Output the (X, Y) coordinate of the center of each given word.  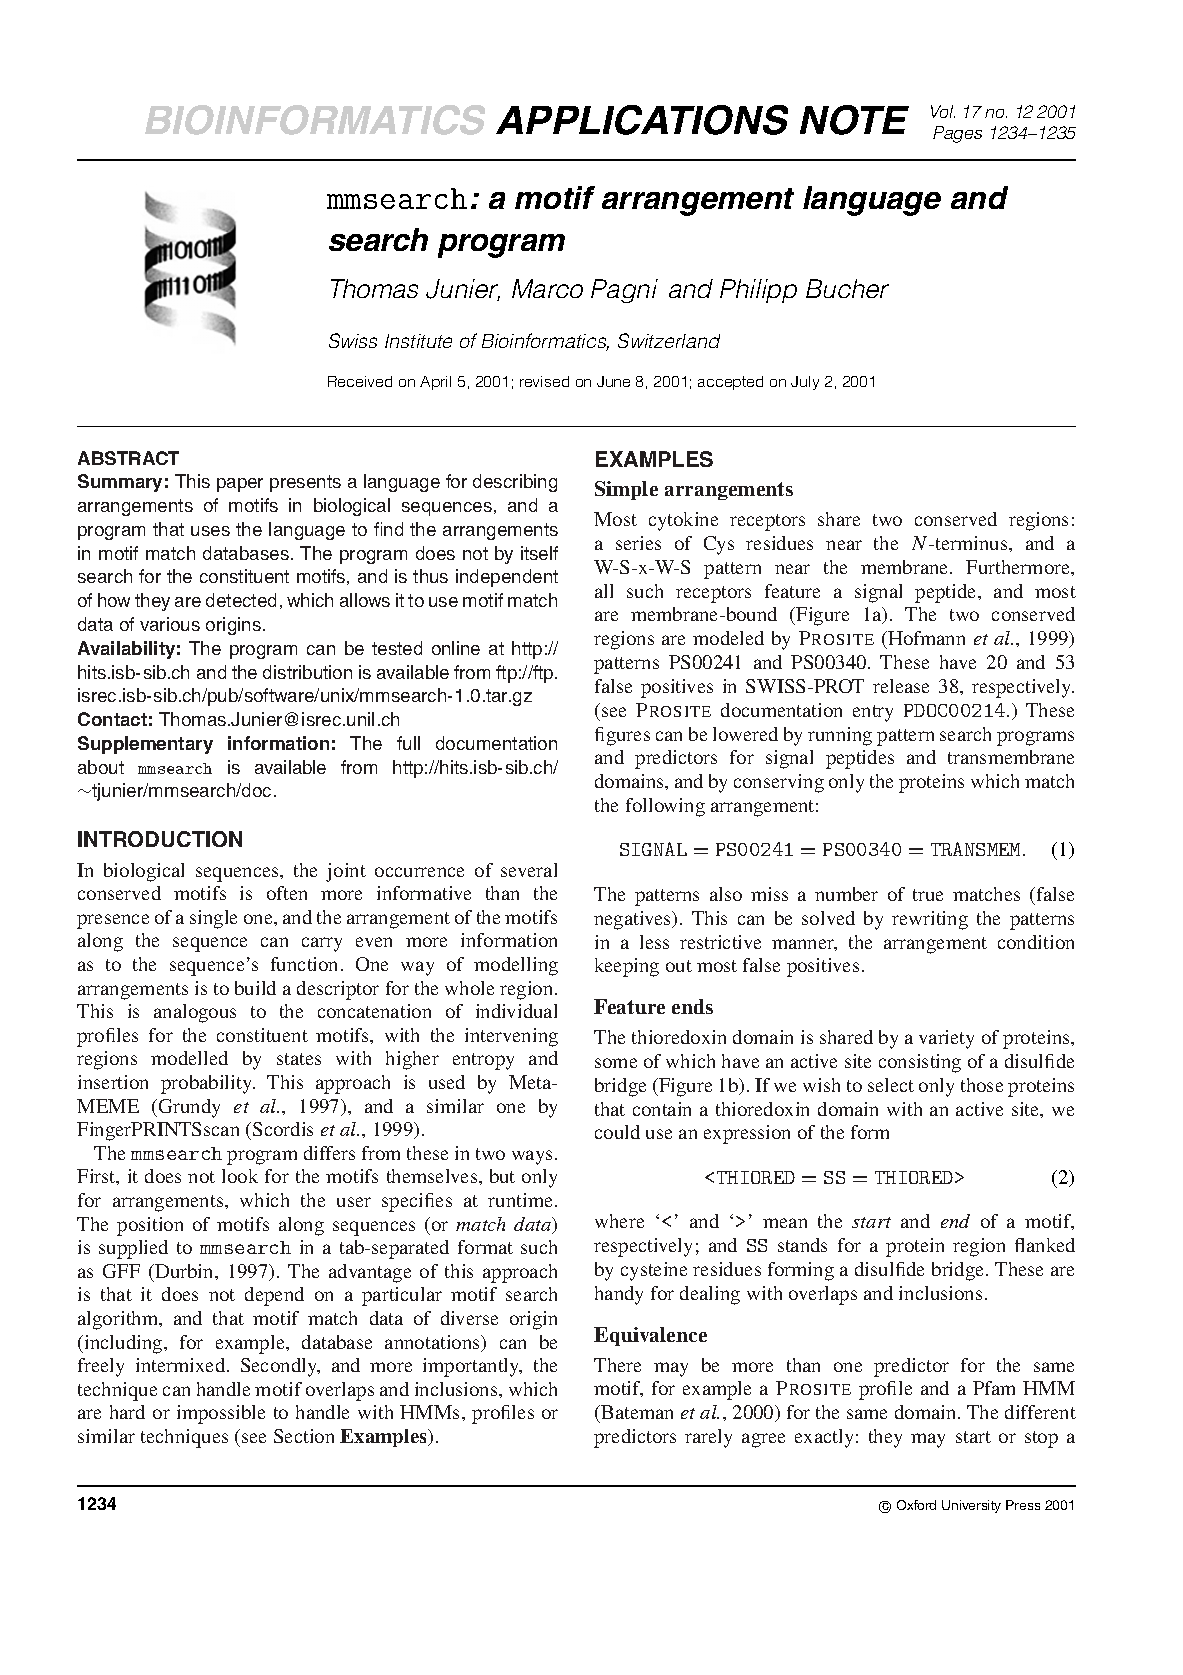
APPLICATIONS (642, 120)
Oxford (916, 1505)
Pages (957, 134)
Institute (418, 341)
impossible (221, 1414)
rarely (708, 1438)
